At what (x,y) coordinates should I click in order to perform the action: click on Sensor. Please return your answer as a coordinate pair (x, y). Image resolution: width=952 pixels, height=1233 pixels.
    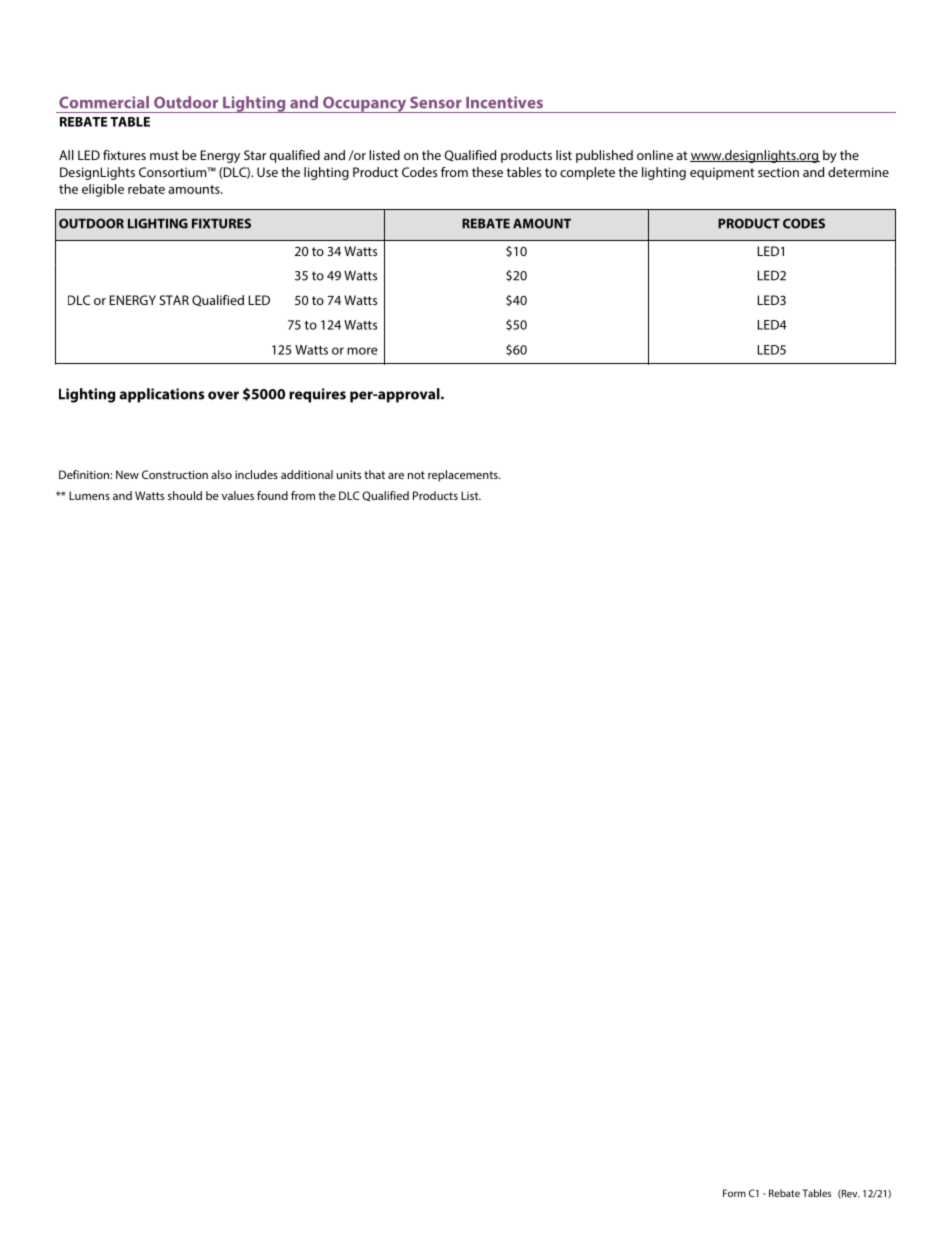
    Looking at the image, I should click on (436, 102).
